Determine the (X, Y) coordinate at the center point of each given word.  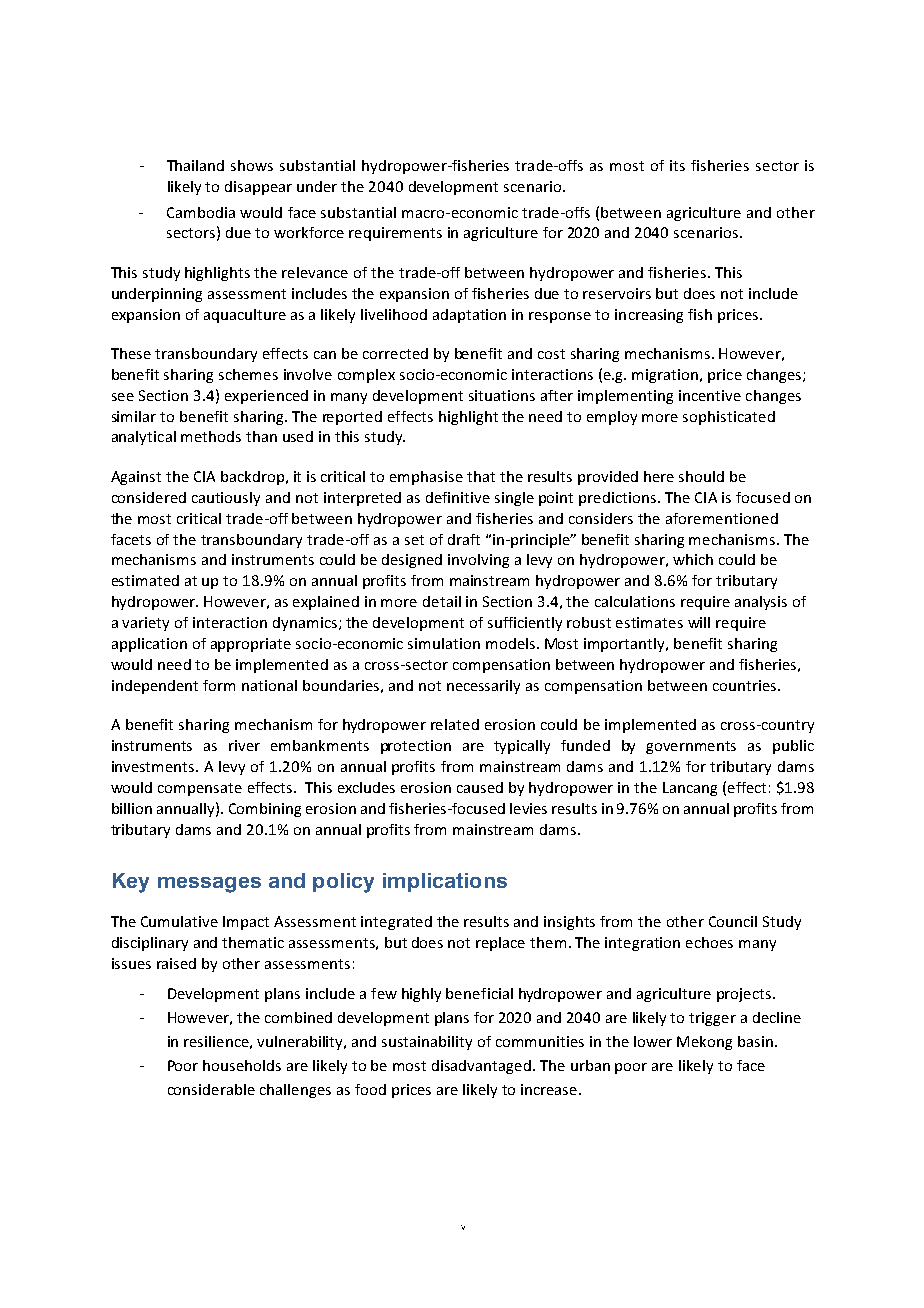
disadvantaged (483, 1067)
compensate (200, 789)
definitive (458, 497)
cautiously (226, 499)
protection (416, 747)
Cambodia (201, 212)
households (242, 1065)
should (701, 476)
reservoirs (617, 293)
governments (691, 747)
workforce (309, 232)
